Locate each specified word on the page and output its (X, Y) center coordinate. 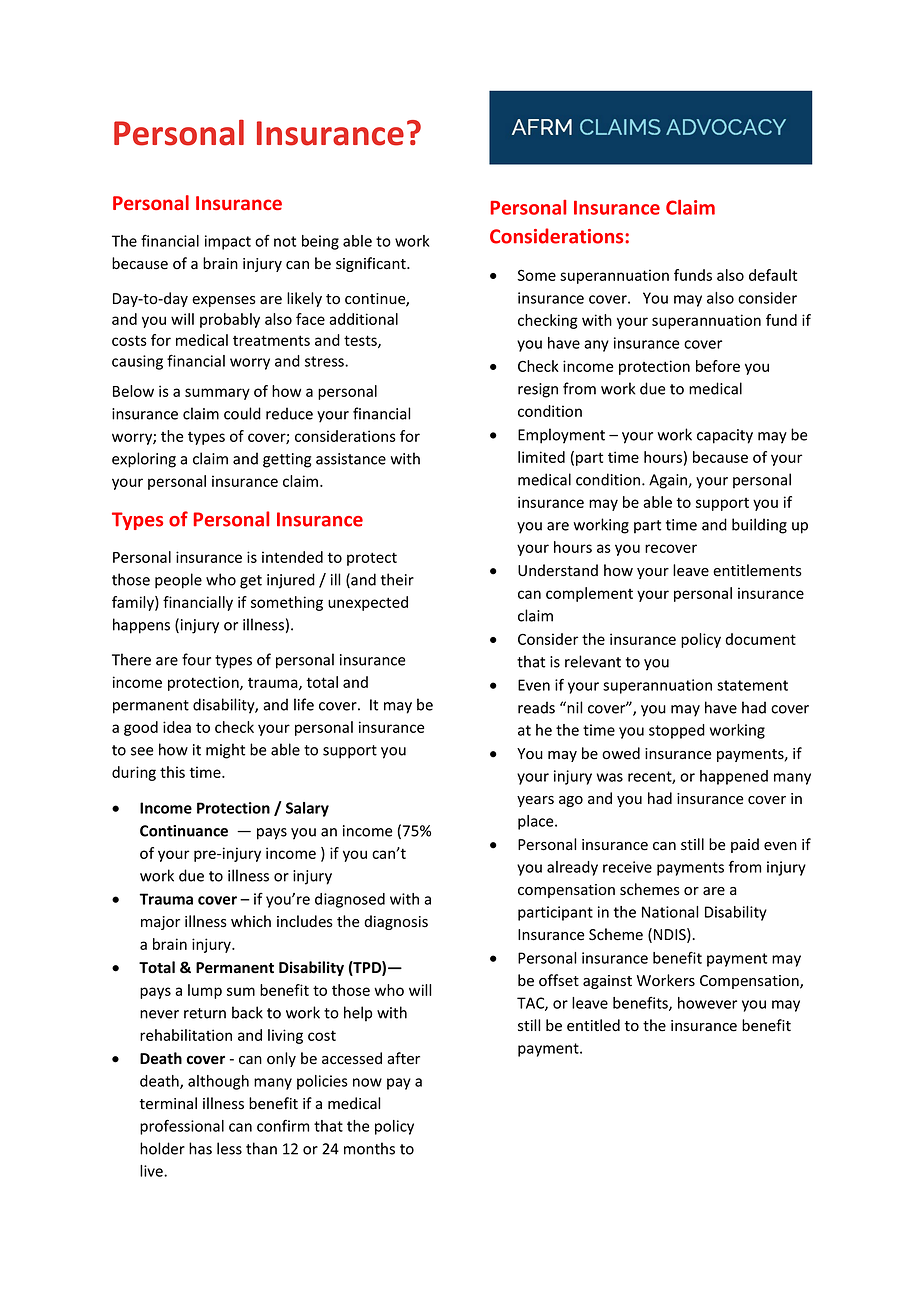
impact (228, 242)
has (200, 1148)
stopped (677, 731)
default (773, 275)
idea (177, 727)
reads (536, 707)
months (369, 1148)
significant (372, 264)
